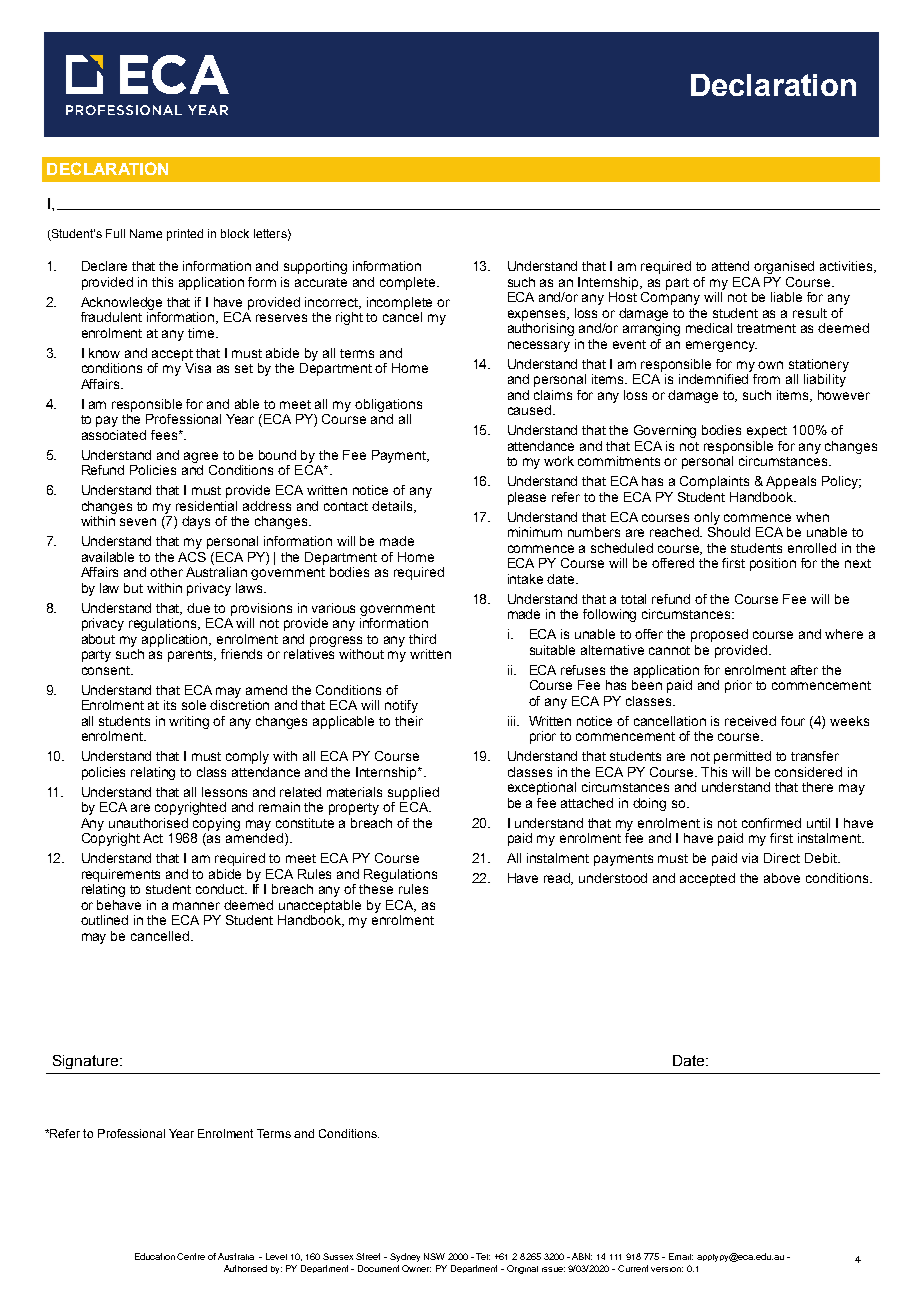 The height and width of the screenshot is (1308, 924). Describe the element at coordinates (185, 235) in the screenshot. I see `printed` at that location.
